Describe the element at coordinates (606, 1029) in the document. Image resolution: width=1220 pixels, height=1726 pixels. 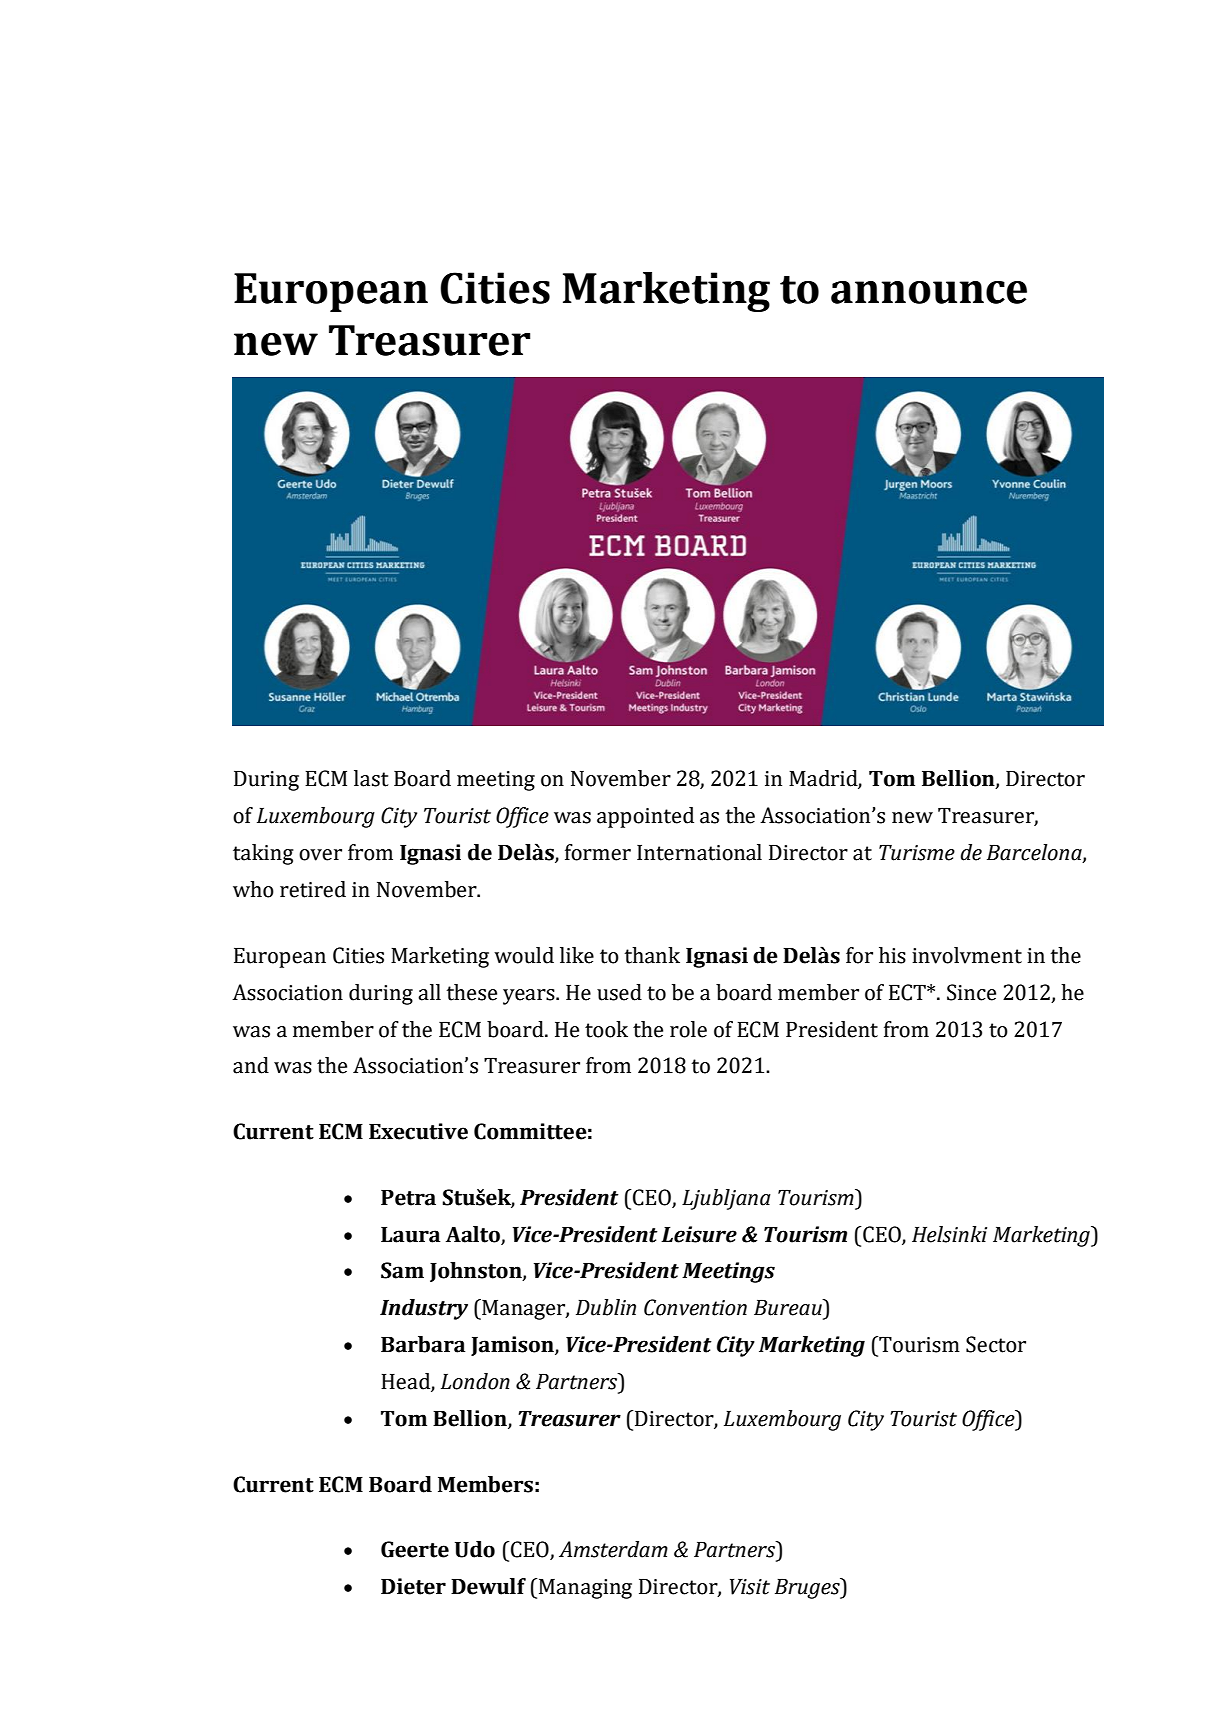
I see `took` at that location.
